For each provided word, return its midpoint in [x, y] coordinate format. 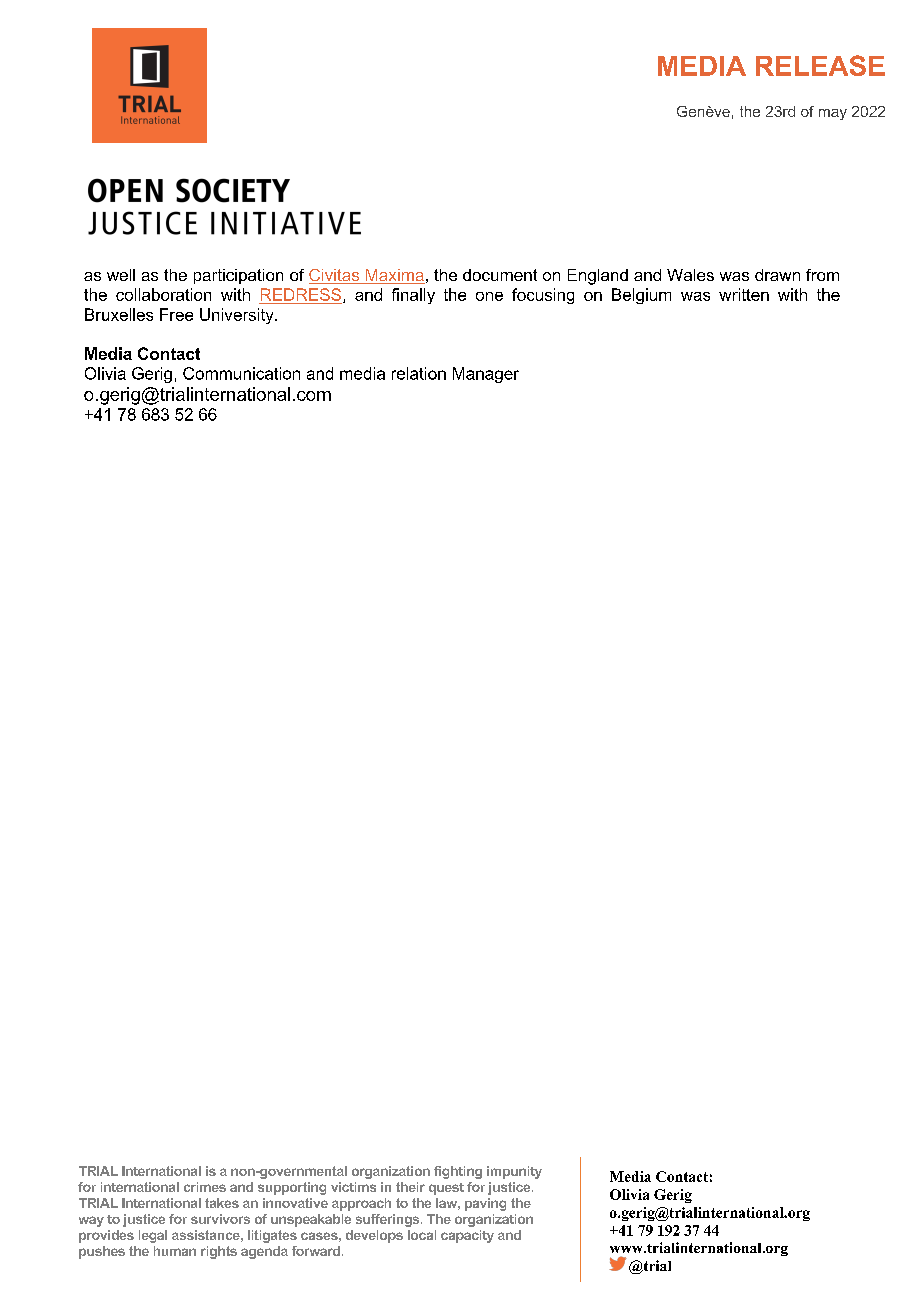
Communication [241, 373]
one [489, 296]
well [121, 275]
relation [419, 373]
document [500, 275]
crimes [205, 1187]
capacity [467, 1236]
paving [485, 1204]
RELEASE [820, 65]
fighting [458, 1172]
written [744, 294]
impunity [514, 1172]
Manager [486, 375]
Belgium [641, 296]
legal [153, 1236]
